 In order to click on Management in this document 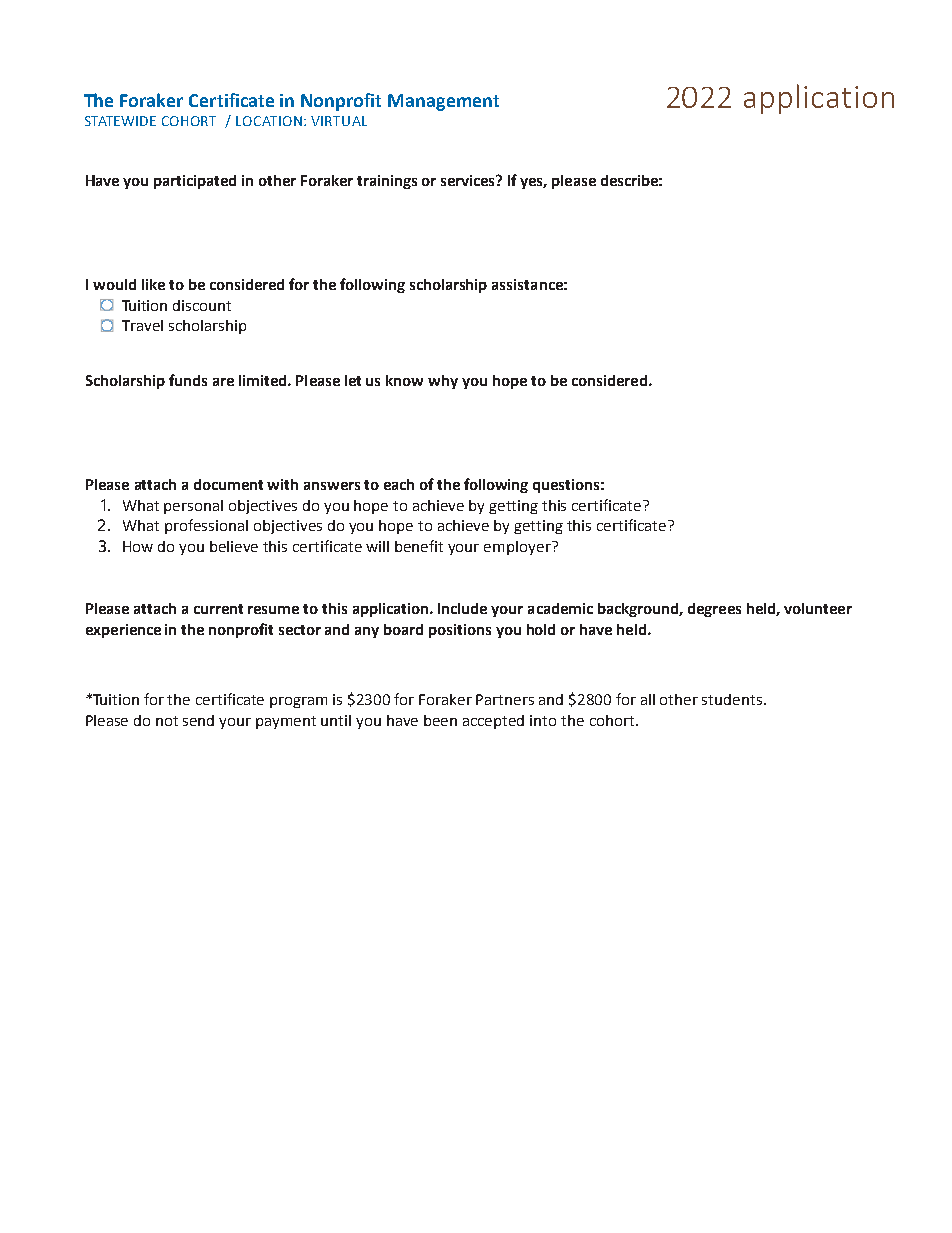, I will do `click(443, 102)`.
